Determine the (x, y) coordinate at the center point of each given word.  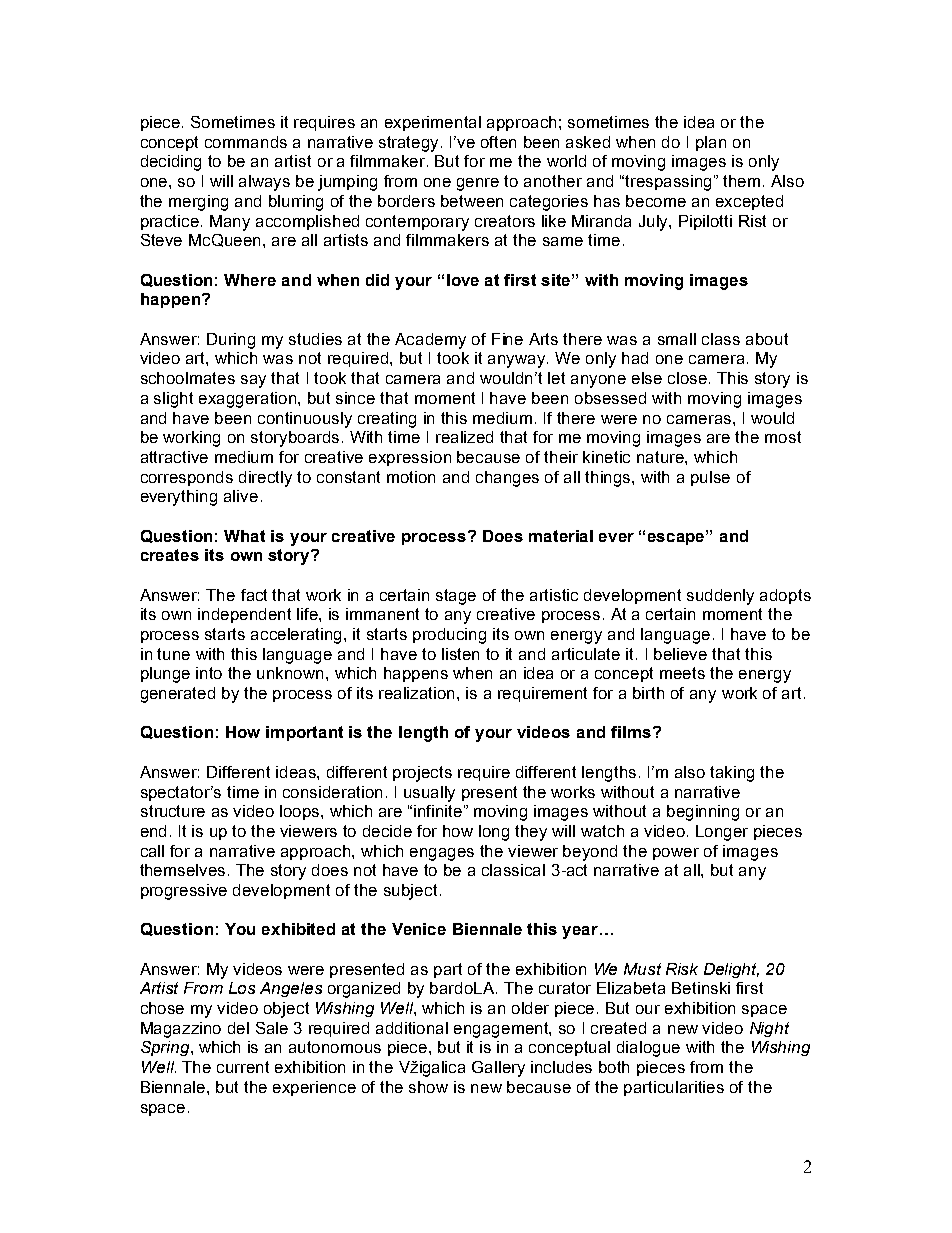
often (498, 142)
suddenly (720, 597)
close (689, 378)
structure (173, 811)
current (243, 1067)
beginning (703, 813)
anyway (518, 361)
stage (456, 597)
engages (442, 854)
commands (246, 142)
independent (244, 615)
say (253, 381)
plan (711, 143)
